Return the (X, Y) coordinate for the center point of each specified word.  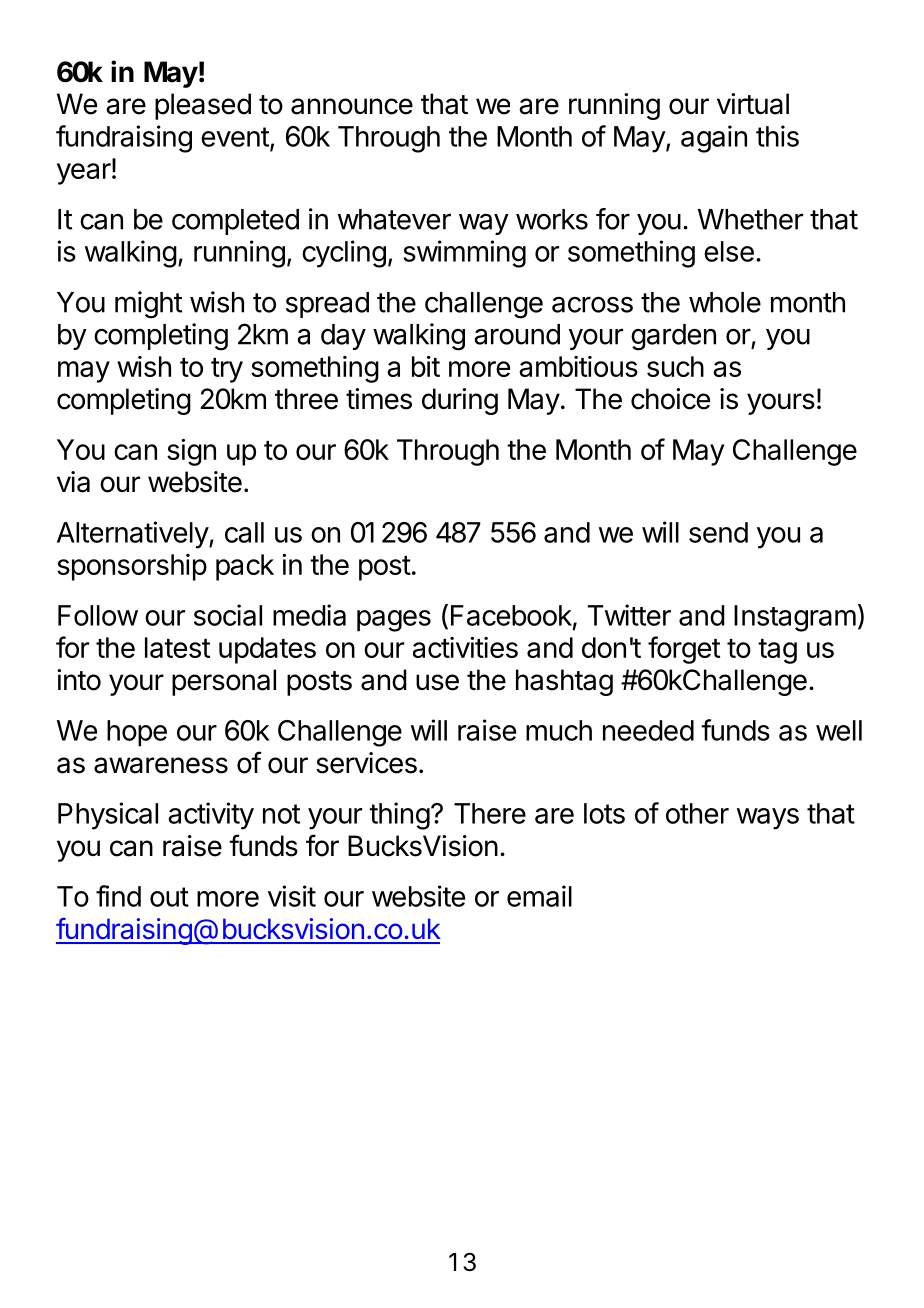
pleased (203, 106)
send (718, 532)
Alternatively (133, 535)
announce (352, 106)
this (777, 136)
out (169, 897)
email (539, 896)
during (460, 401)
